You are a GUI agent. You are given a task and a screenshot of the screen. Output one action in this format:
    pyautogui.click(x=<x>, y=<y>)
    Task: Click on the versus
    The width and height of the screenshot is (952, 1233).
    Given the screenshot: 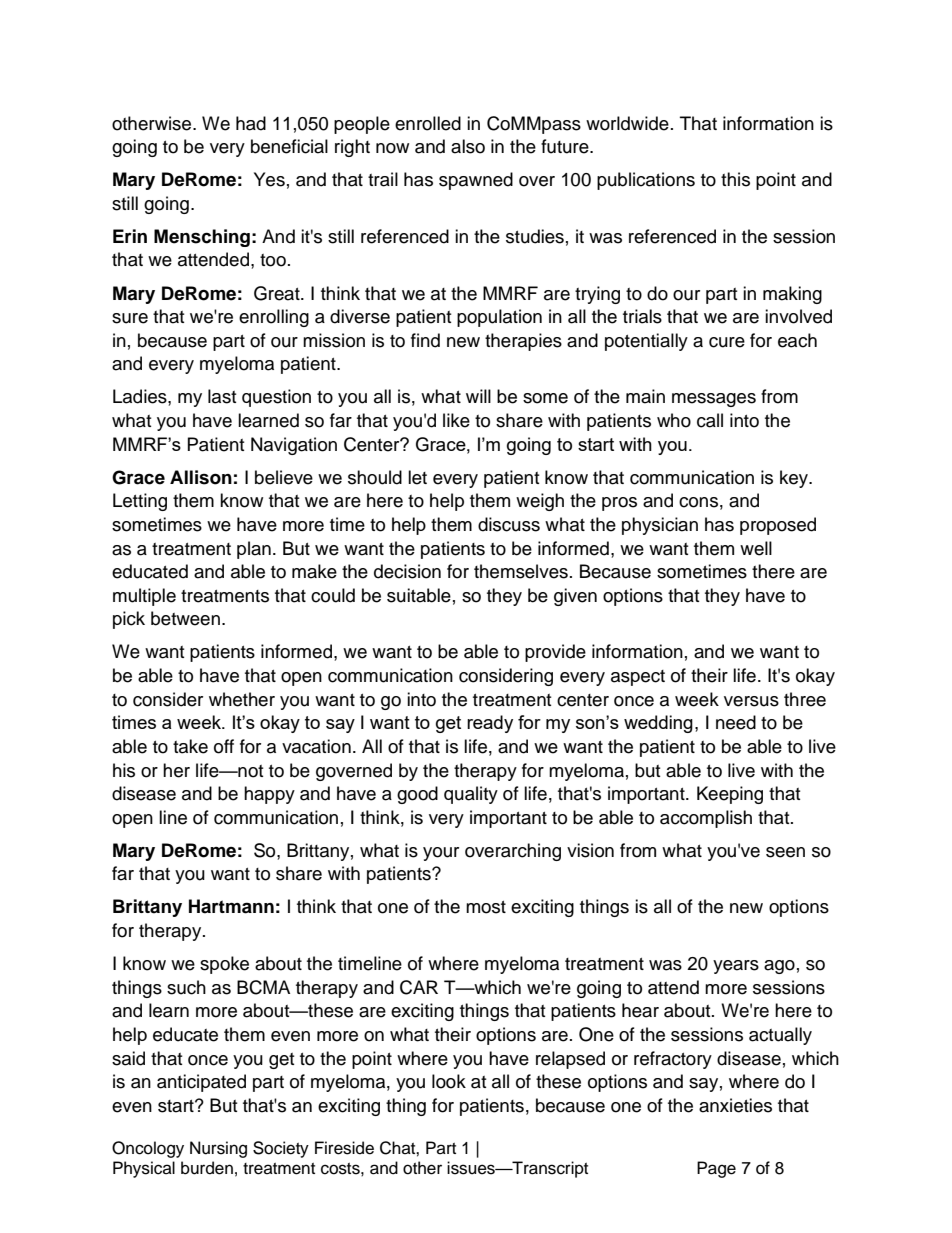 What is the action you would take?
    pyautogui.click(x=751, y=701)
